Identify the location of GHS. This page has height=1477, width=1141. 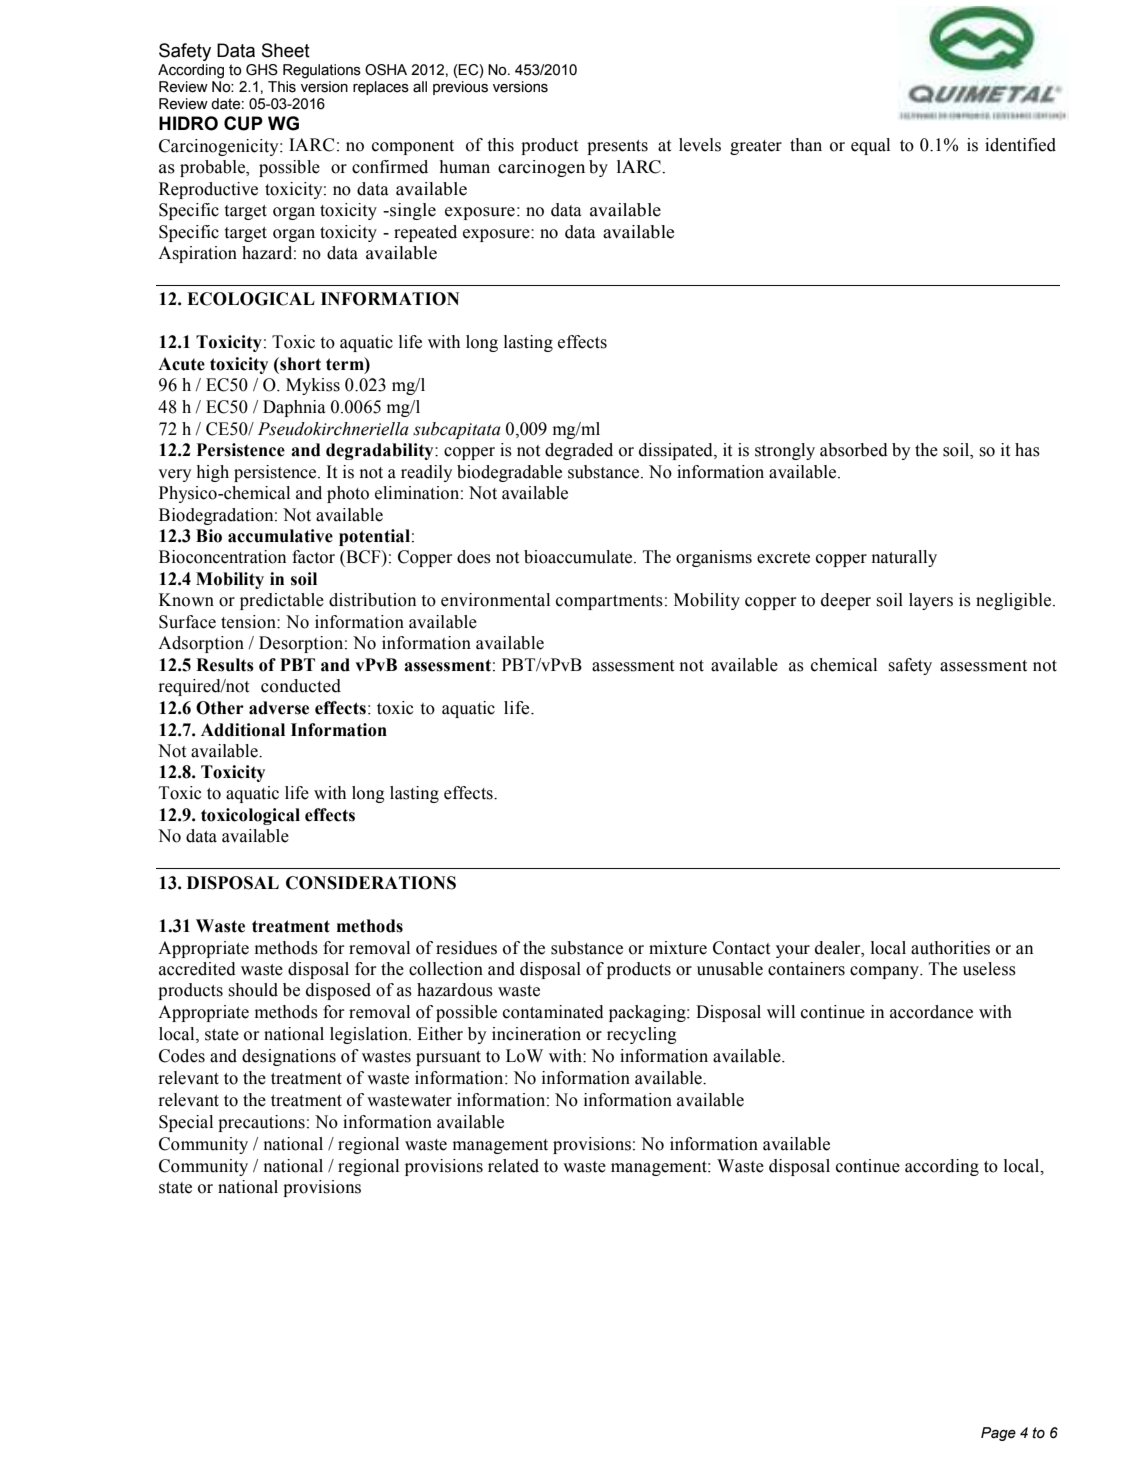
(262, 70).
